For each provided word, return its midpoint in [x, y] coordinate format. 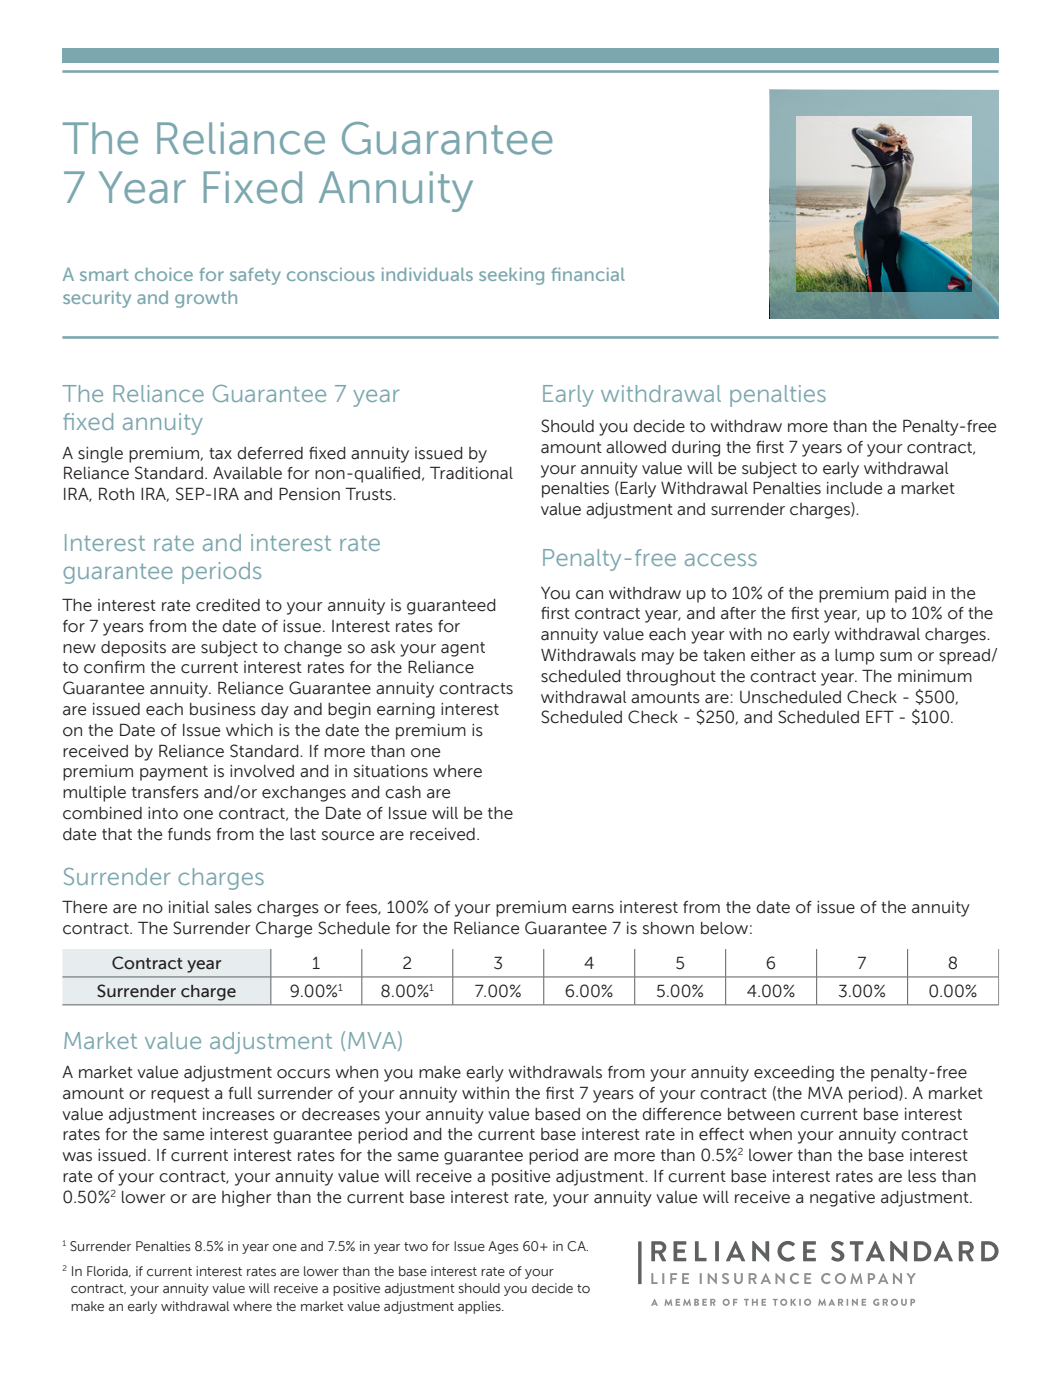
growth [206, 299]
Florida [108, 1271]
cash [403, 792]
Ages [503, 1247]
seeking [511, 276]
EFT [880, 716]
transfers [165, 792]
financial [588, 274]
